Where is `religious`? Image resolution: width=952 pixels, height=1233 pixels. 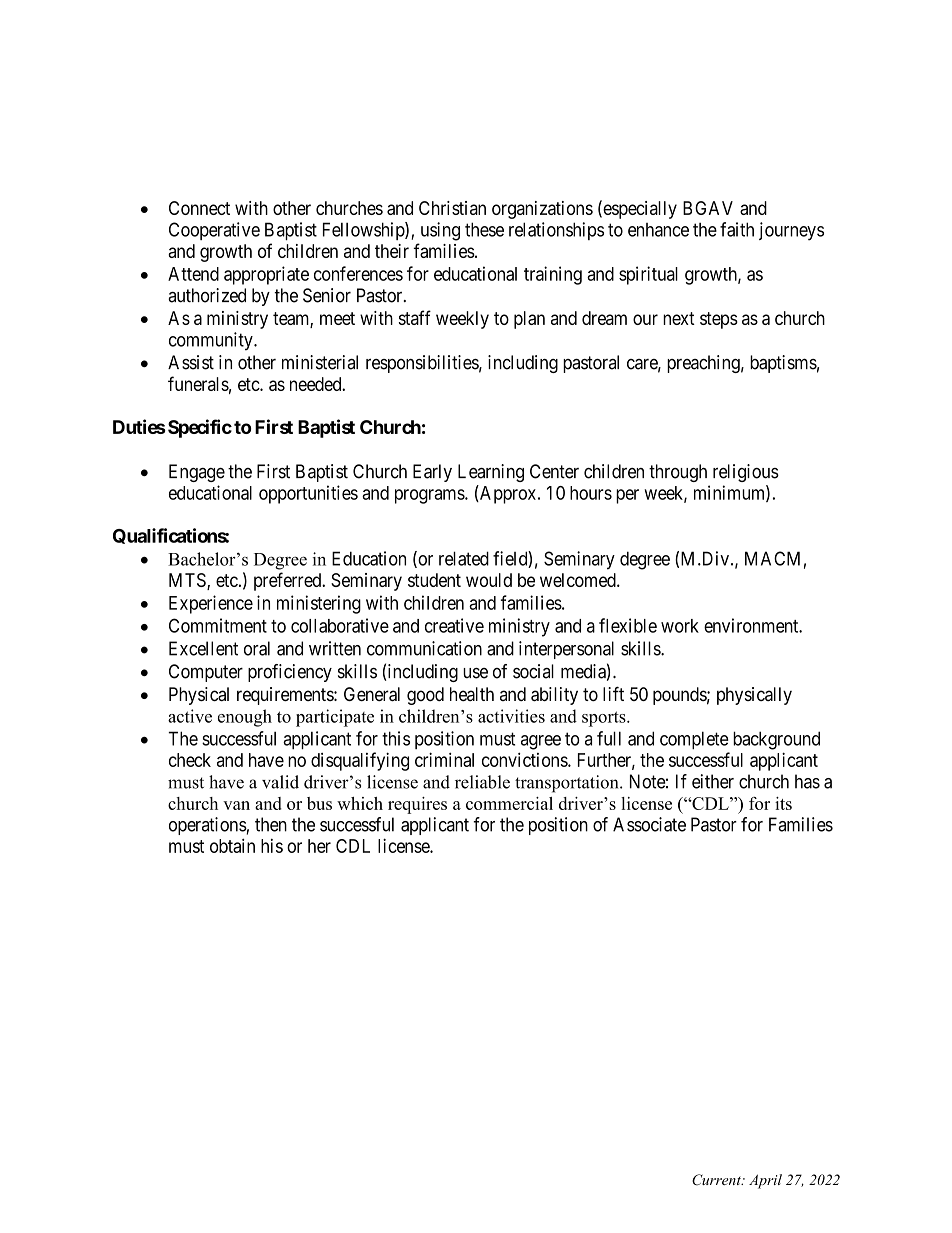 religious is located at coordinates (746, 473).
